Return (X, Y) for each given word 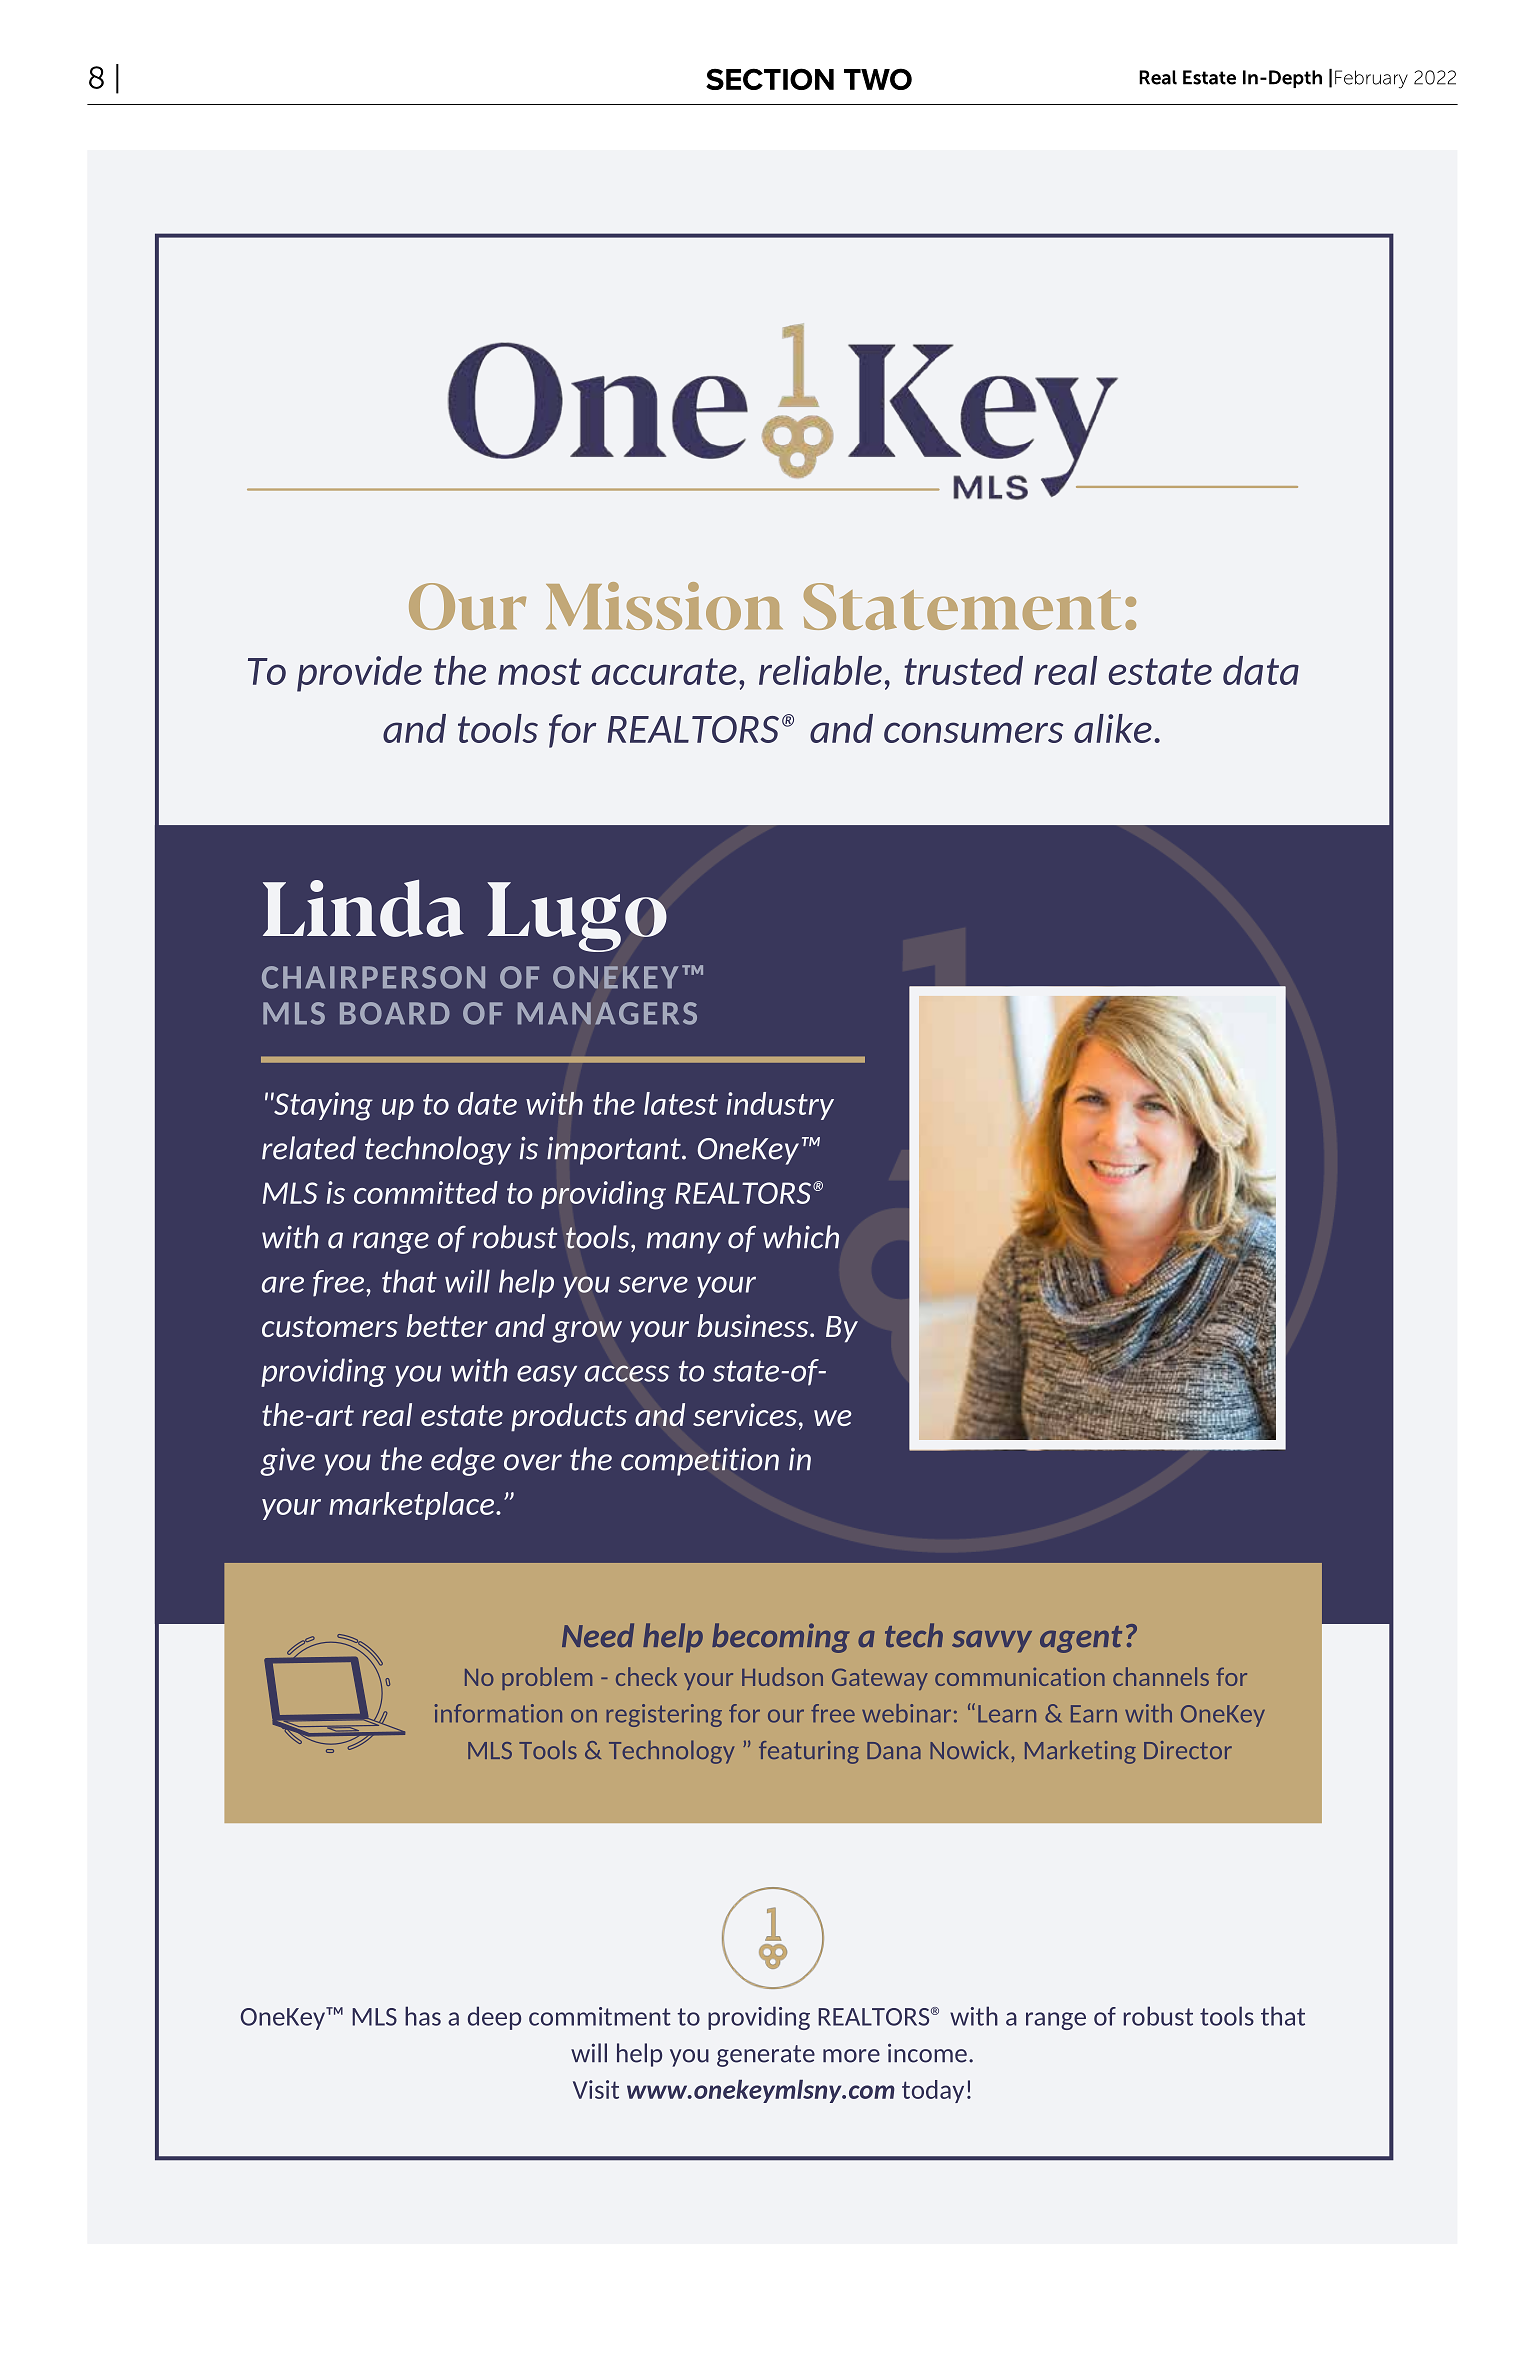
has (423, 2016)
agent (1081, 1639)
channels (1161, 1676)
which (801, 1237)
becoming (781, 1638)
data (1261, 670)
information (498, 1713)
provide (359, 674)
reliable (820, 670)
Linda (363, 908)
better (447, 1325)
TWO (878, 79)
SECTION (770, 79)
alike (1113, 728)
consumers (973, 732)
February (1371, 79)
